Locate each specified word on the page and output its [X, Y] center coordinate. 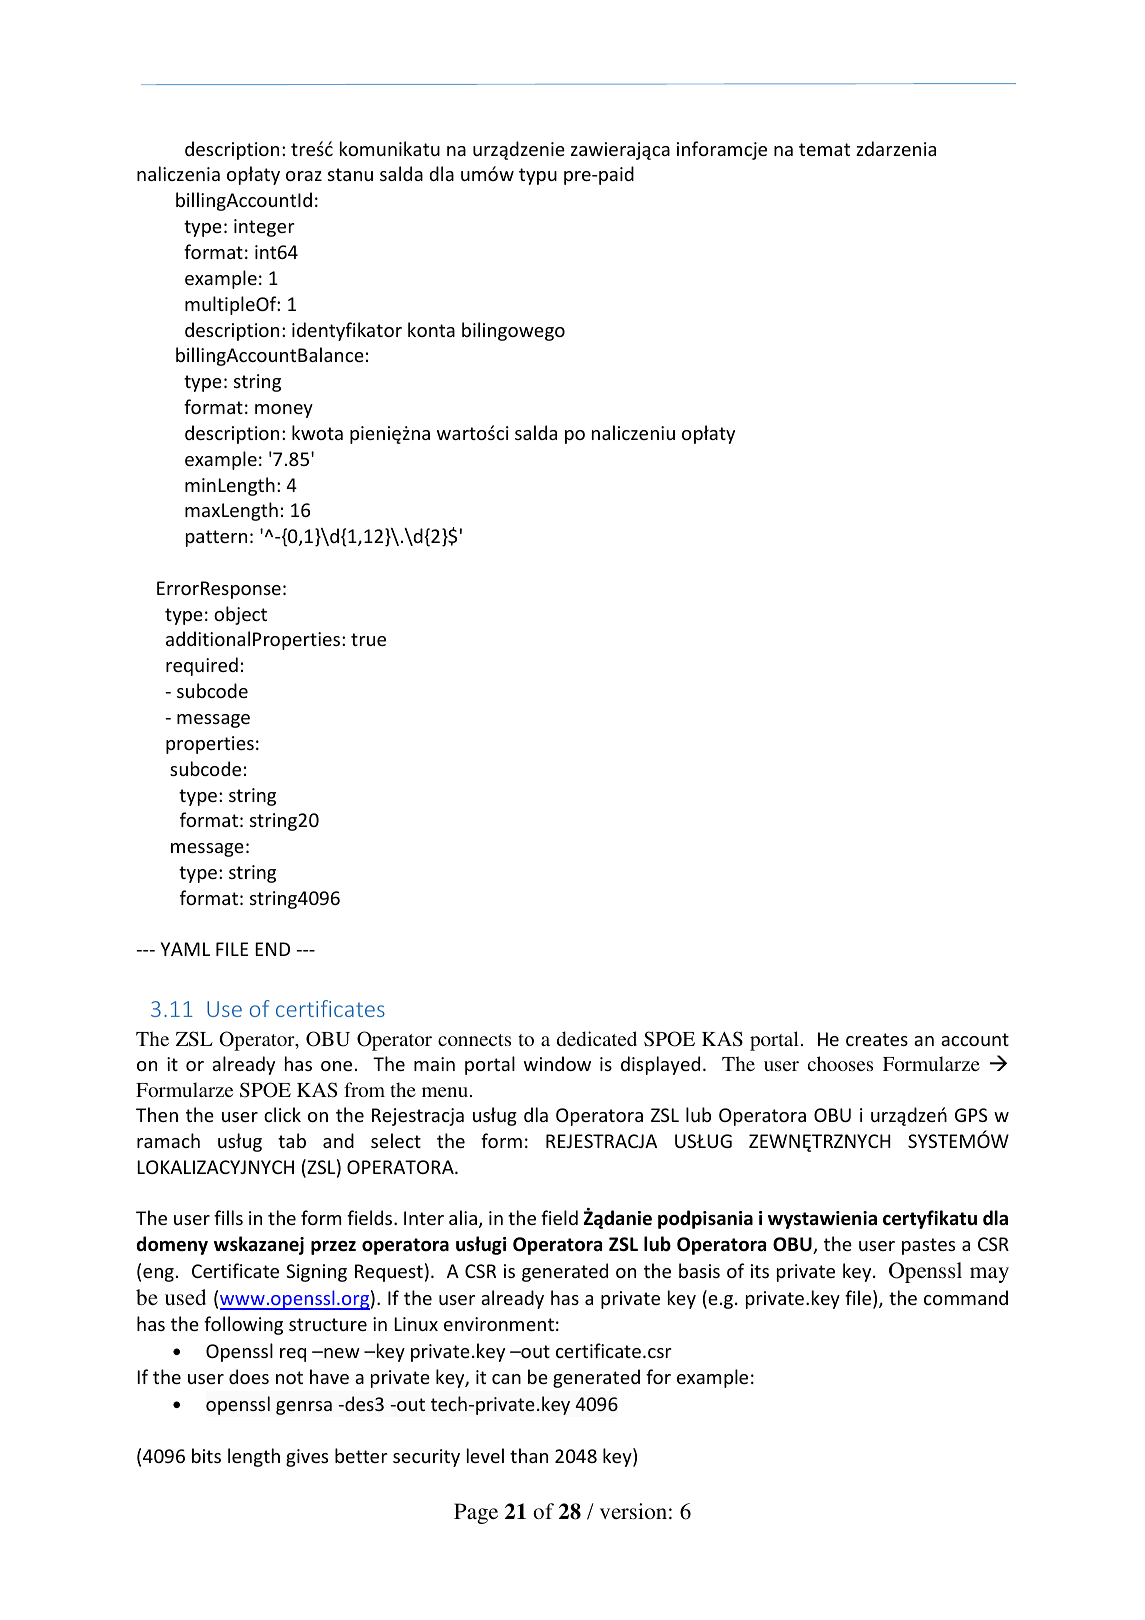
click [282, 1114]
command [966, 1297]
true [368, 639]
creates [877, 1039]
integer [264, 228]
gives [307, 1458]
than [529, 1455]
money [284, 411]
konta [431, 329]
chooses [840, 1063]
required [202, 666]
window [557, 1063]
